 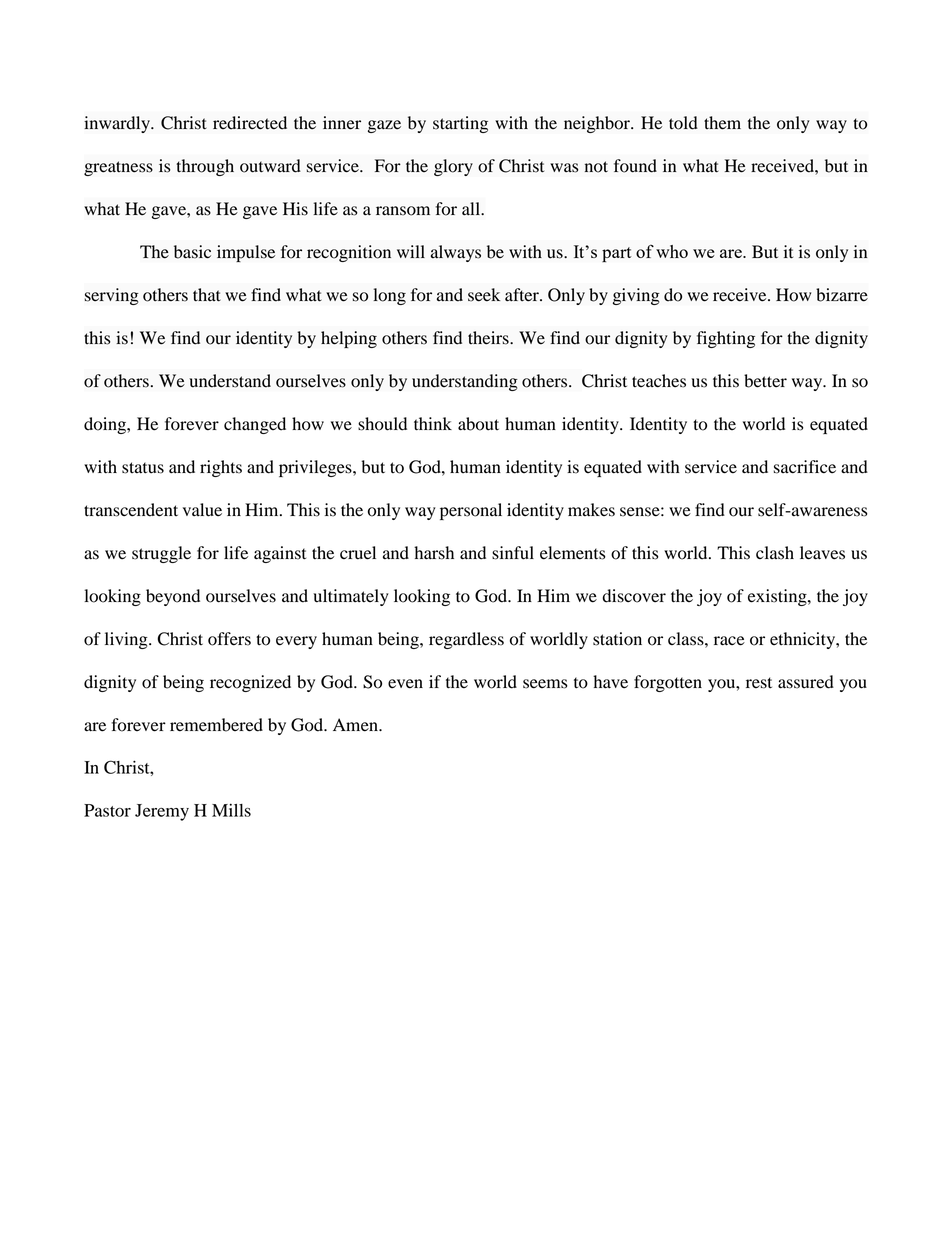 What do you see at coordinates (460, 124) in the document?
I see `starting` at bounding box center [460, 124].
